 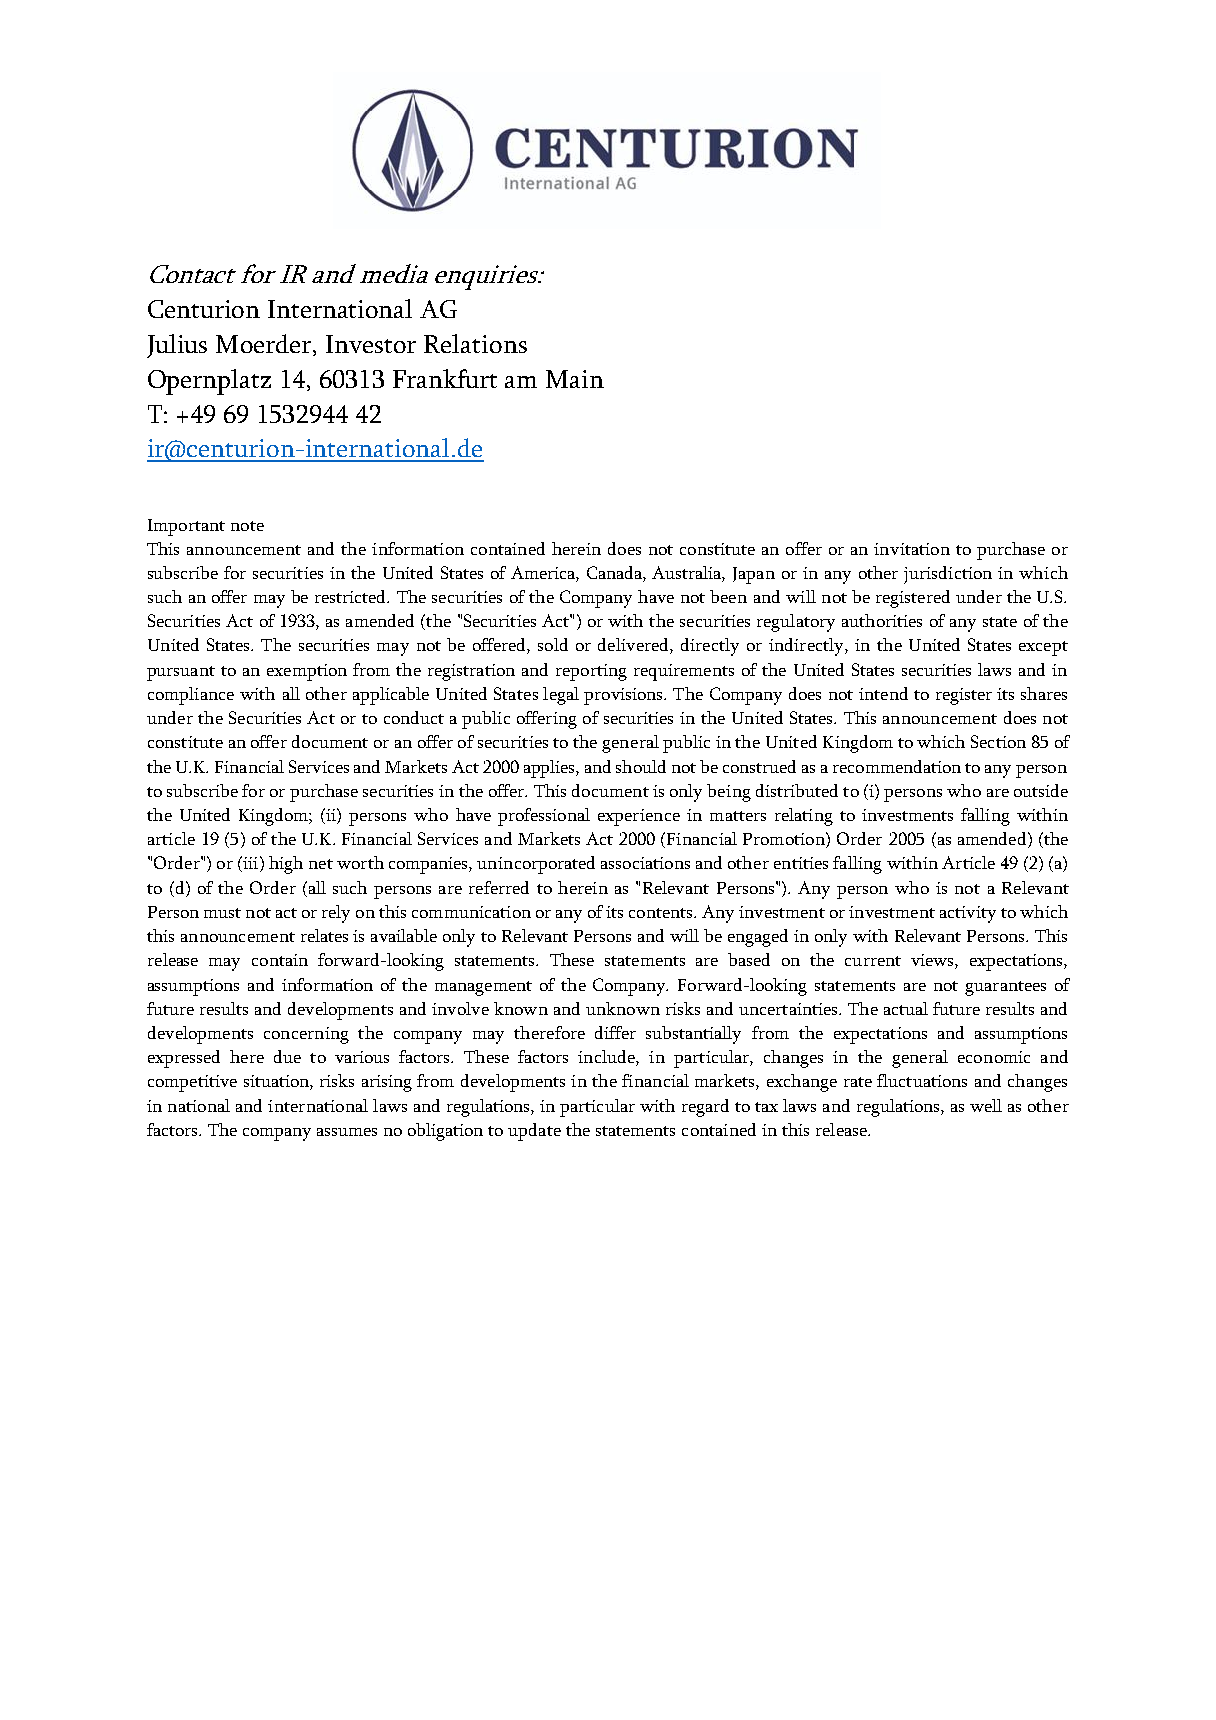 What do you see at coordinates (912, 549) in the document?
I see `invitation` at bounding box center [912, 549].
